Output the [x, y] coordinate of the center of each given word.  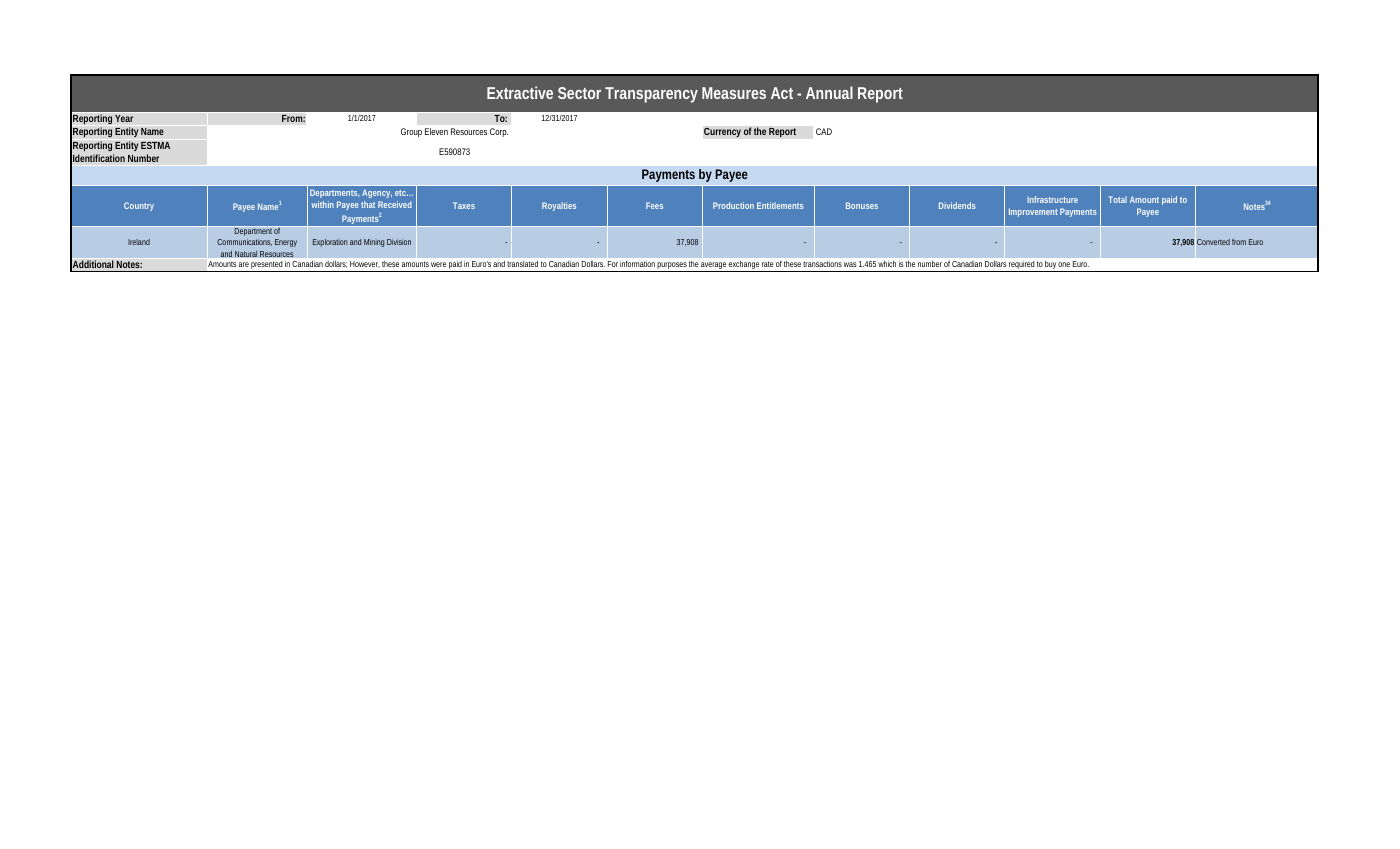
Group [411, 132]
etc [401, 193]
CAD [824, 131]
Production [733, 205]
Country [139, 206]
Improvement [1033, 212]
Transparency [651, 95]
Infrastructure [1052, 199]
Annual [829, 92]
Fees [654, 205]
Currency [722, 132]
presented [267, 266]
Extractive [520, 92]
